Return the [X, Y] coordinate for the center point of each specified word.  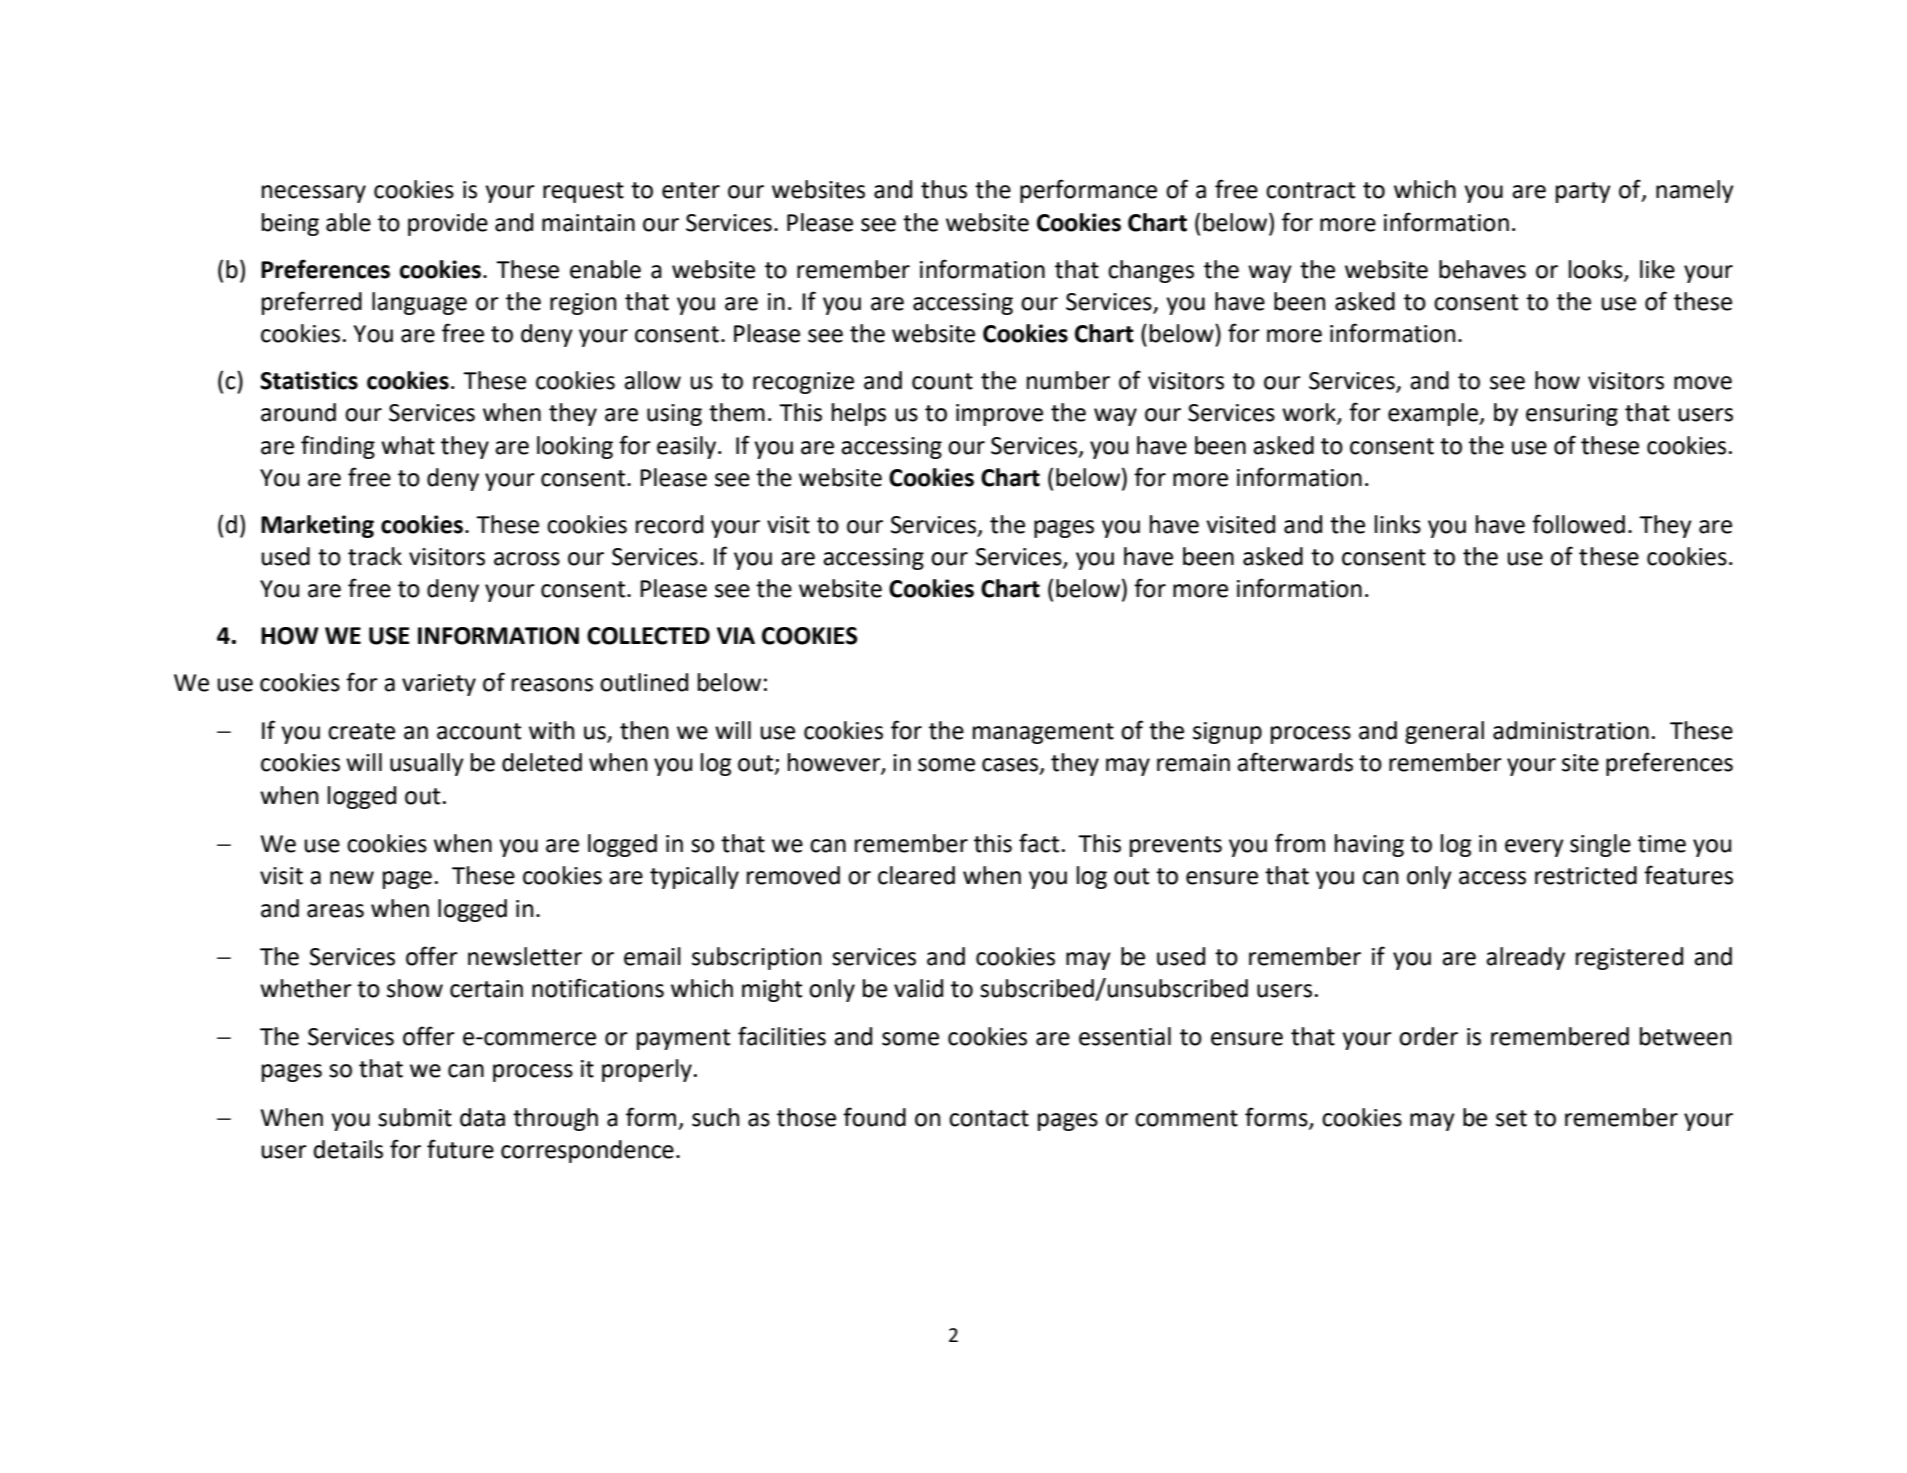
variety [439, 685]
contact [989, 1118]
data [482, 1117]
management [1043, 733]
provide [448, 224]
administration [1571, 730]
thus [944, 189]
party [1583, 192]
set [1511, 1118]
